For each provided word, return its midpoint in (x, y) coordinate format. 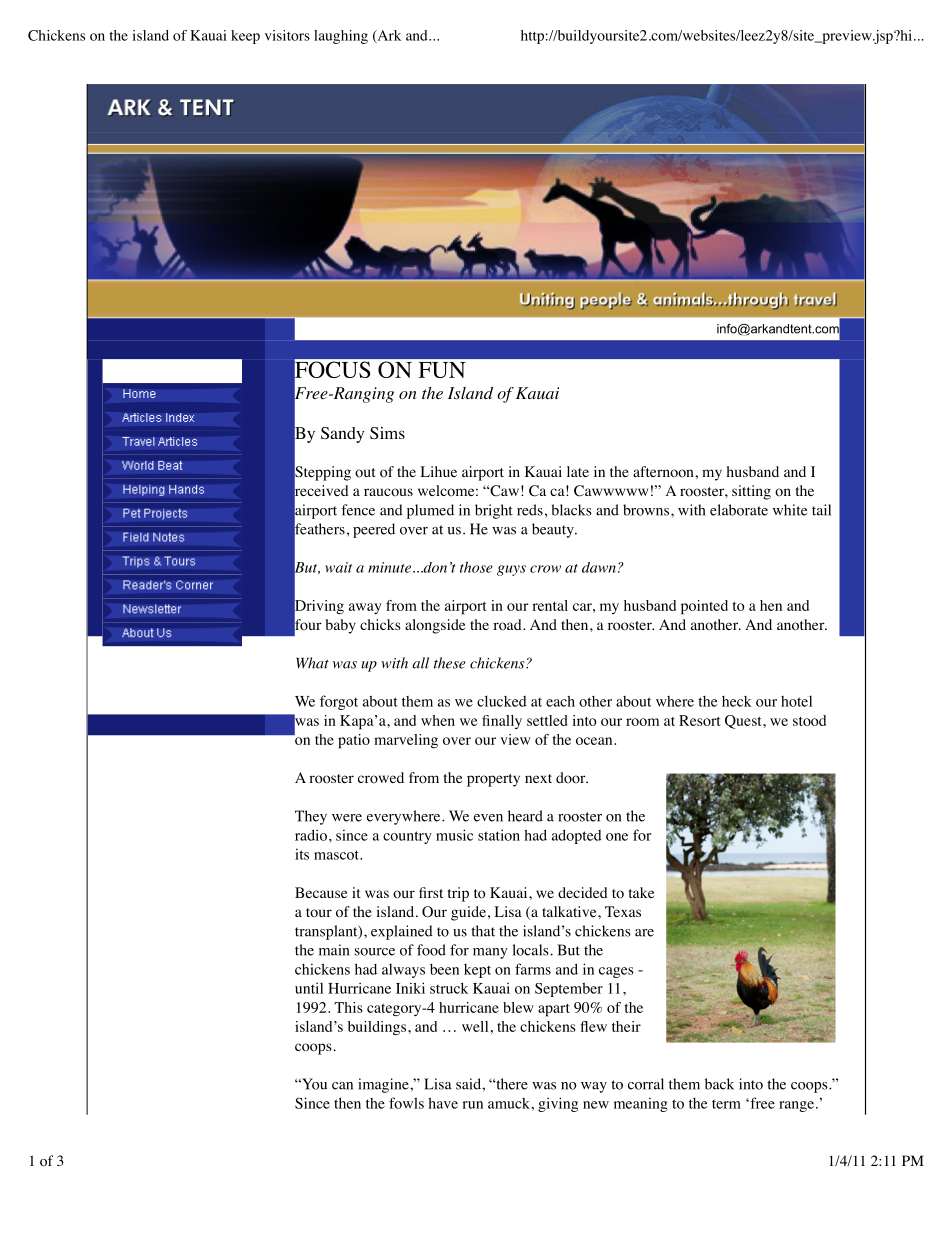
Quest (744, 722)
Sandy (342, 435)
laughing (341, 37)
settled (547, 720)
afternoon (664, 472)
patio (354, 741)
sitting (751, 492)
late (578, 471)
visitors (287, 35)
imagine (384, 1085)
